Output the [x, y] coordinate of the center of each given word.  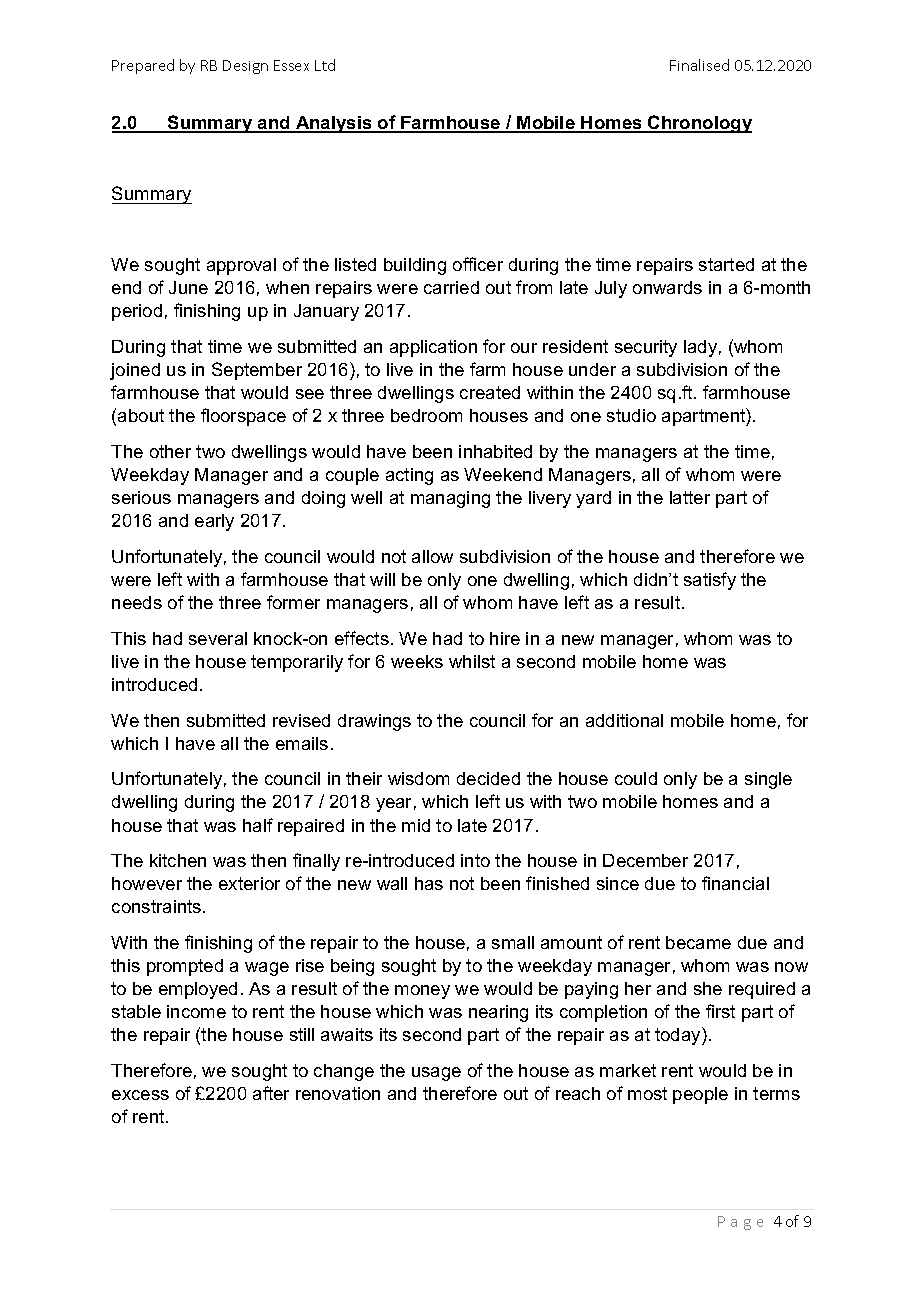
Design [245, 67]
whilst [472, 661]
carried [451, 287]
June [188, 287]
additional [624, 720]
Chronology [699, 124]
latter [690, 497]
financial [735, 883]
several [218, 638]
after [271, 1093]
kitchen [178, 860]
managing [450, 499]
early [214, 522]
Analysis [334, 124]
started [726, 264]
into [475, 860]
